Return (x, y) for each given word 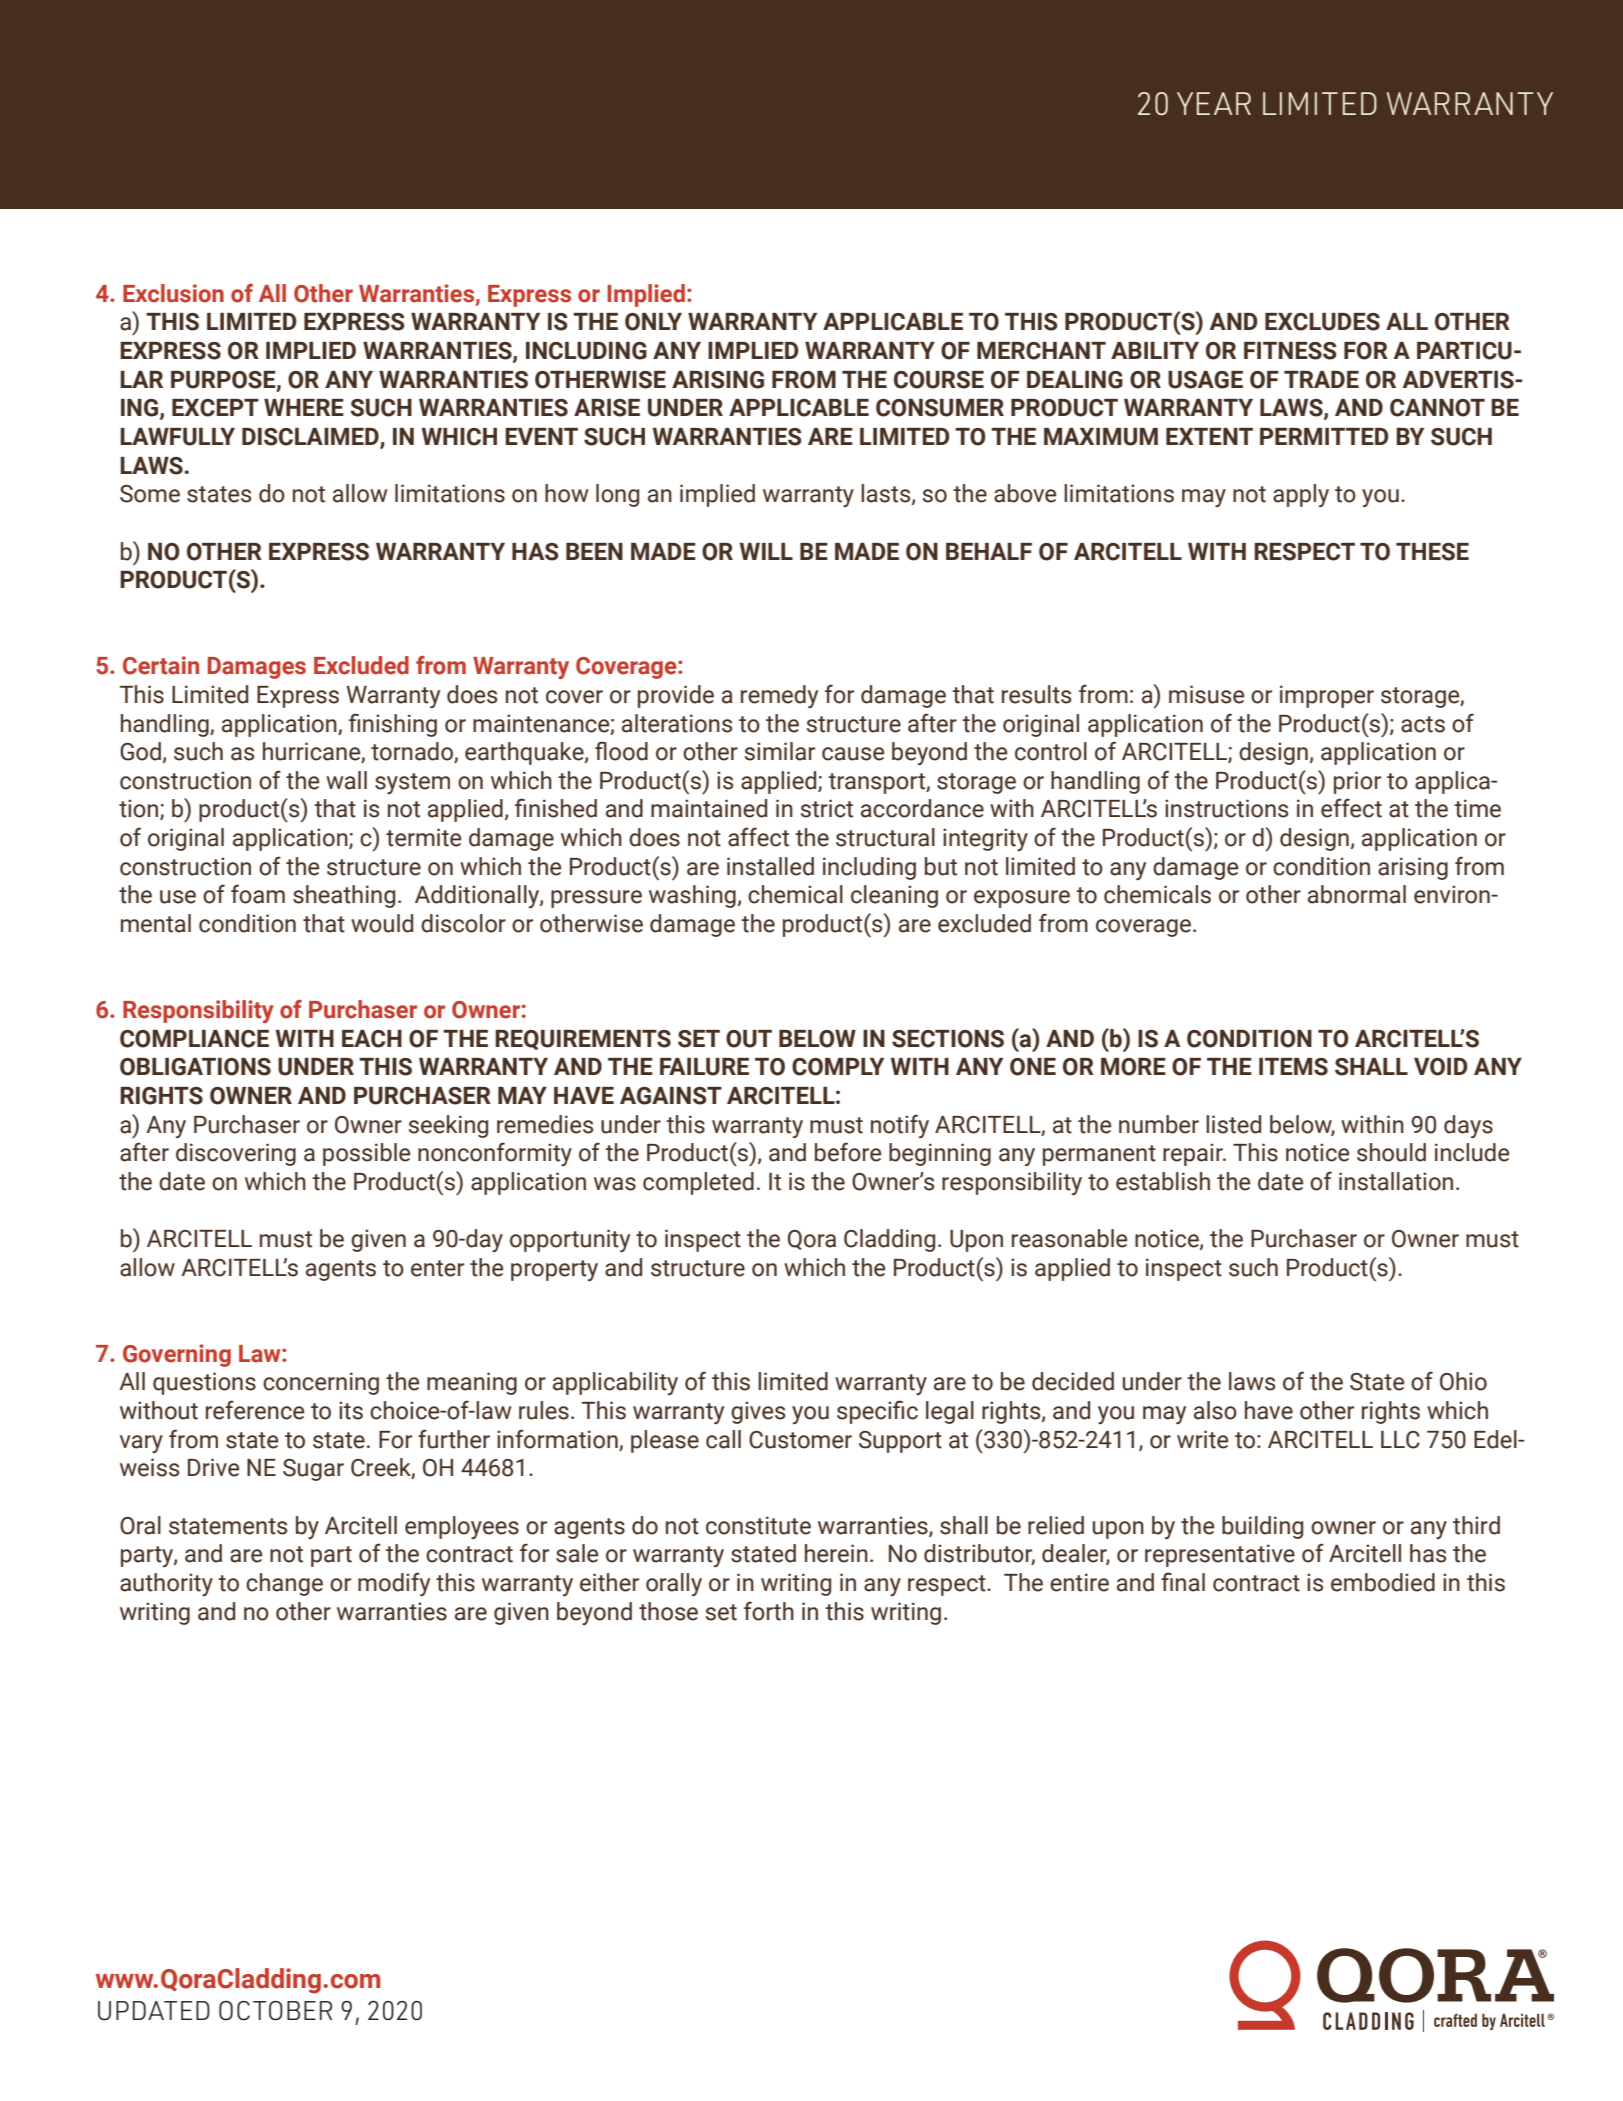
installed (770, 866)
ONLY (653, 322)
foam (258, 894)
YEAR (1214, 103)
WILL (766, 551)
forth (769, 1611)
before (848, 1152)
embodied (1383, 1582)
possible (366, 1154)
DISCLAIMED (311, 438)
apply (1301, 495)
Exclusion (173, 293)
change (284, 1584)
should (1391, 1152)
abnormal (1357, 894)
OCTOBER (275, 2011)
